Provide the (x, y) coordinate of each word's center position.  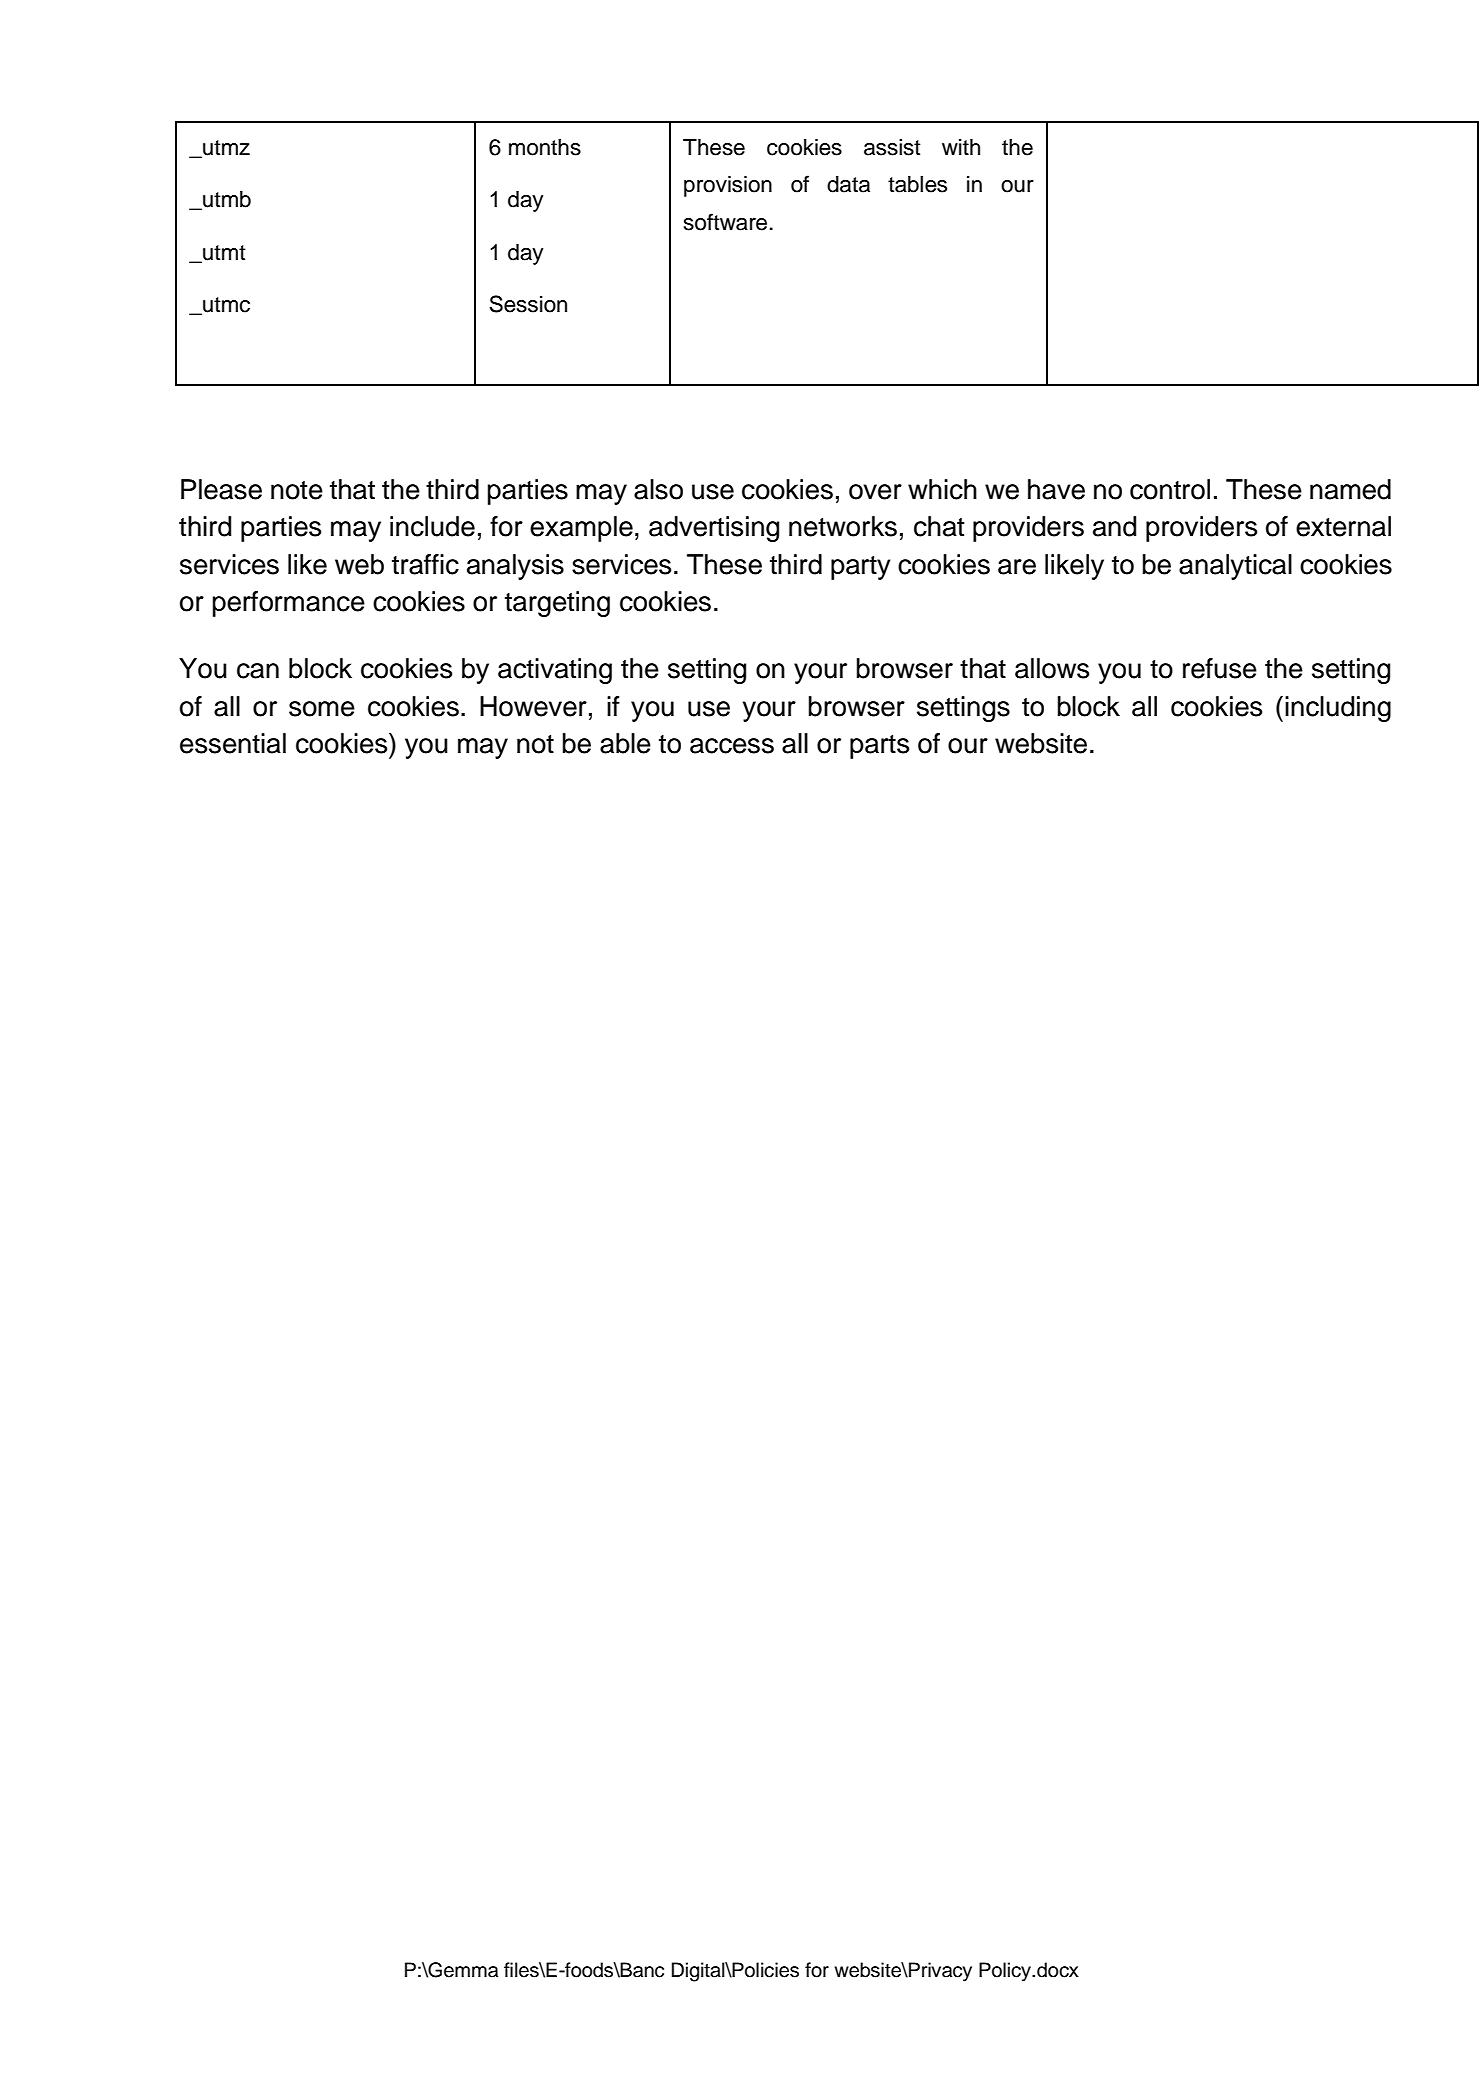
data (848, 184)
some (322, 709)
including (1338, 709)
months (545, 147)
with (961, 147)
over (875, 492)
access (732, 746)
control (1170, 489)
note (297, 490)
